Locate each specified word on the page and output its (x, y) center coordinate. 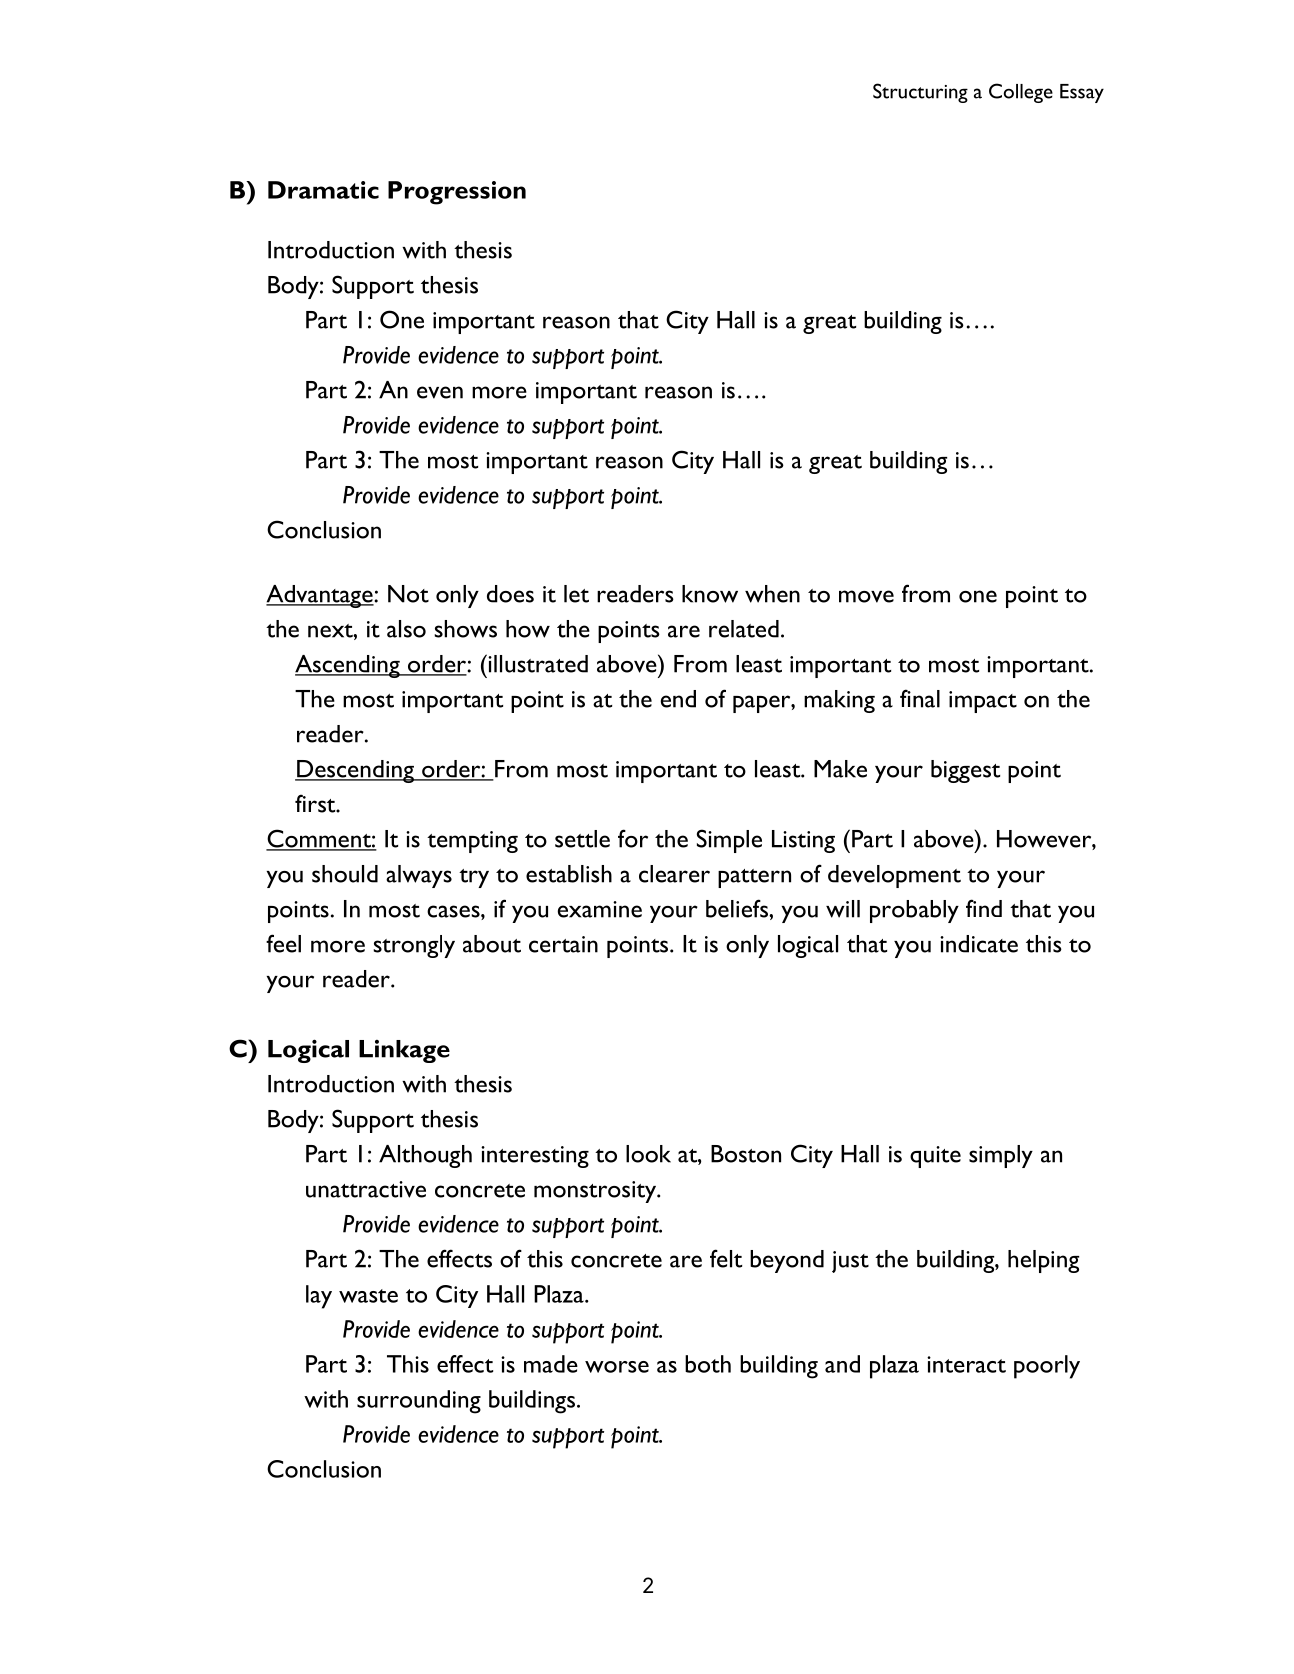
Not (408, 594)
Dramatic (323, 190)
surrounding (419, 1402)
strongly (414, 946)
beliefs (738, 908)
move (866, 596)
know (710, 594)
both (708, 1364)
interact (966, 1364)
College (1021, 93)
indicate (979, 944)
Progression (457, 193)
